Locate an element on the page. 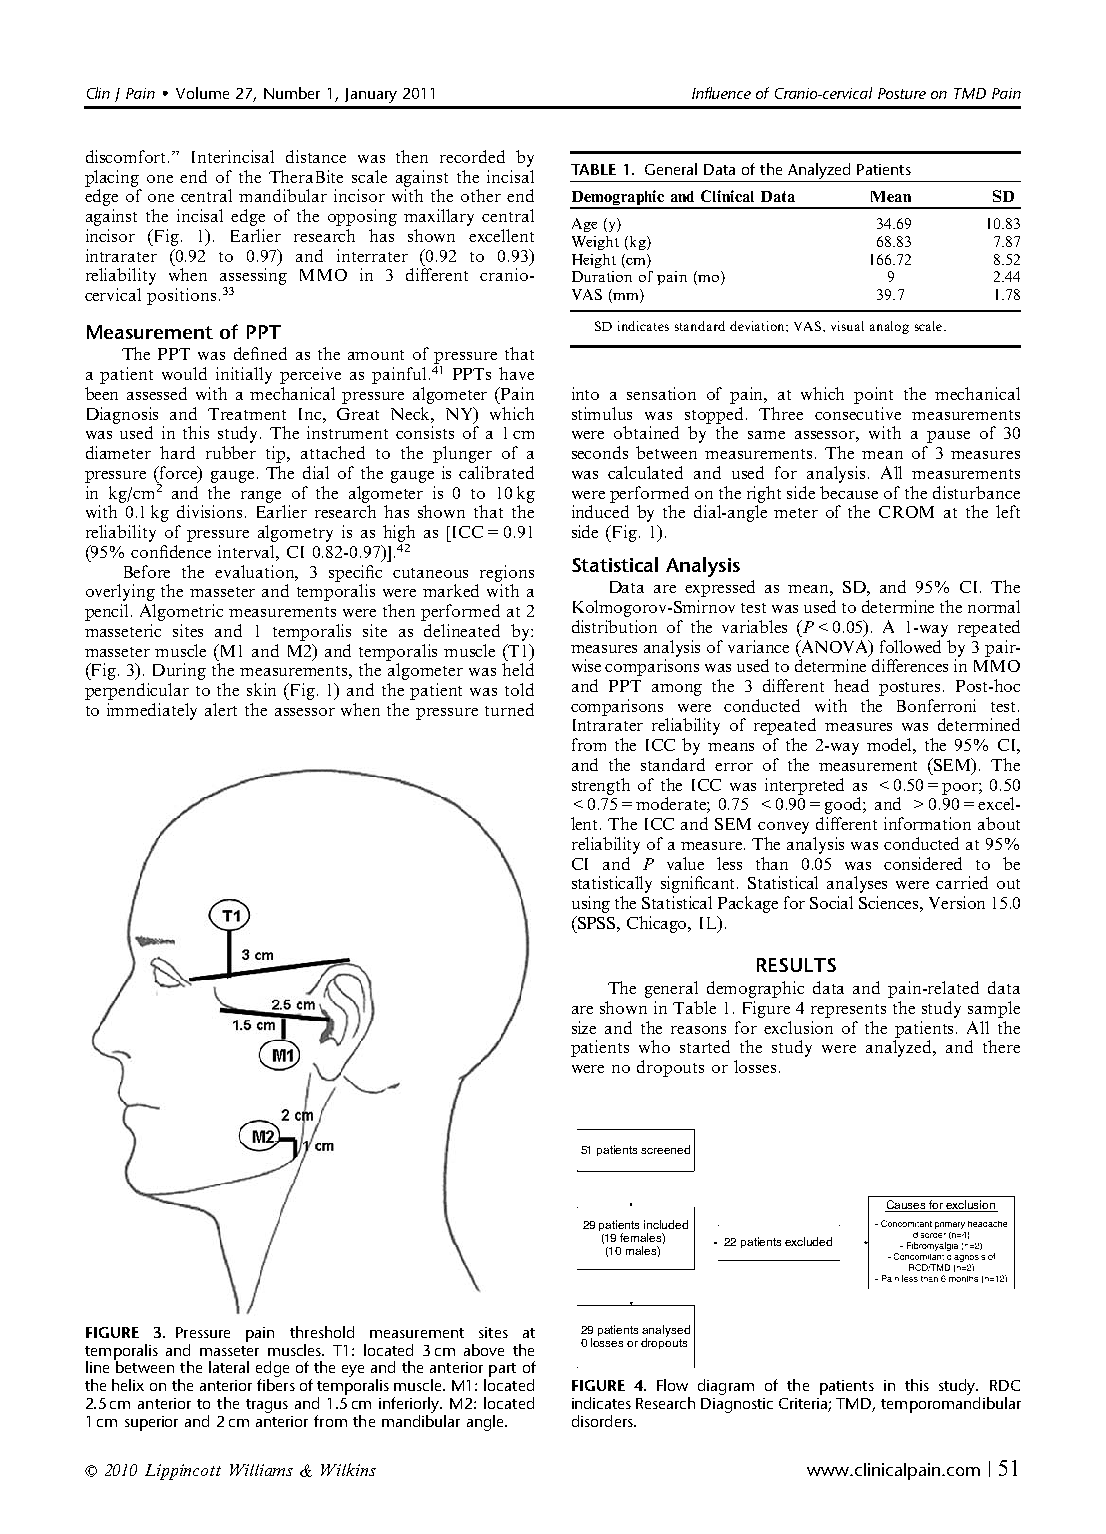 The width and height of the page is (1106, 1534). there is located at coordinates (1001, 1046).
